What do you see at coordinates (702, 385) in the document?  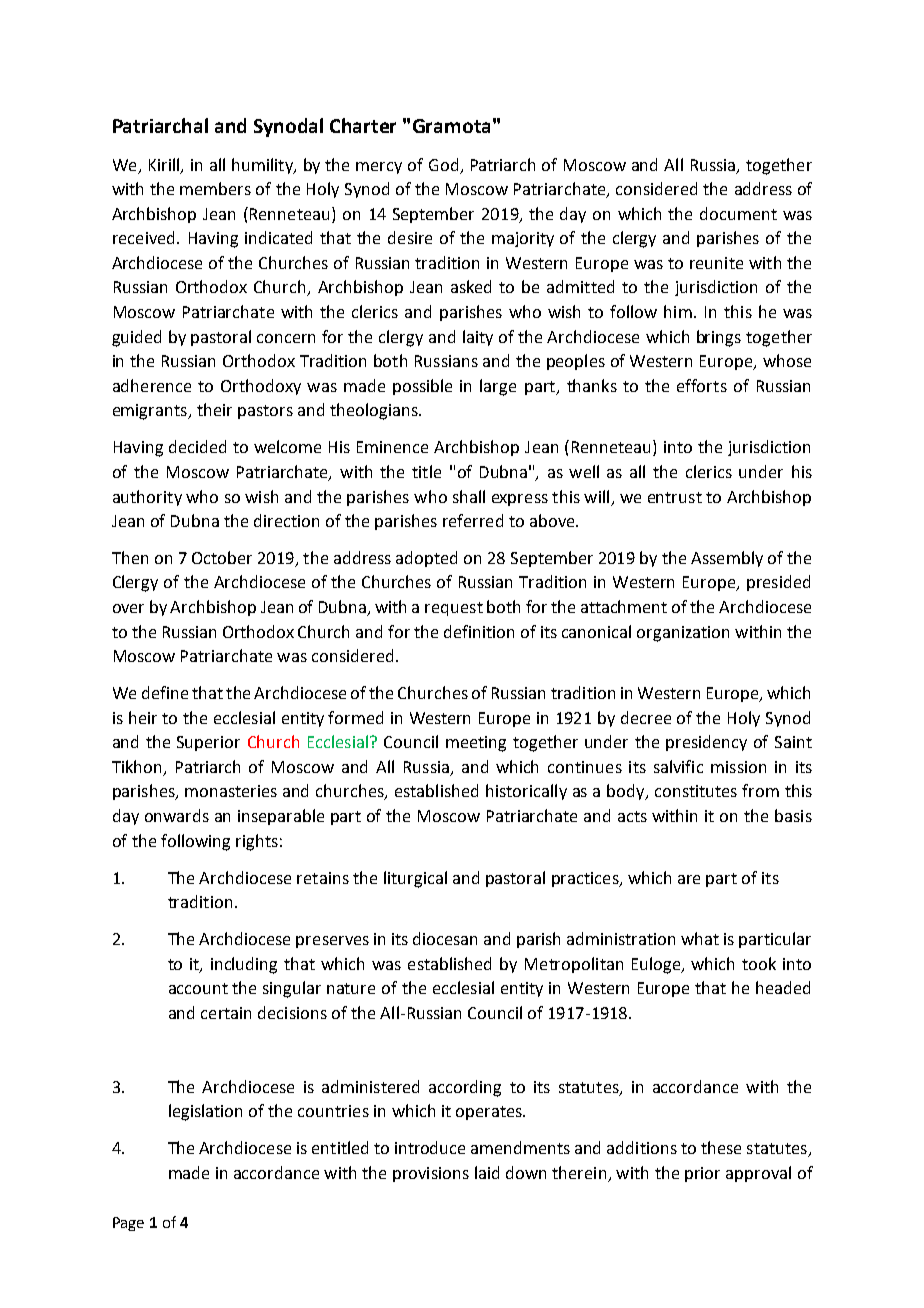 I see `efforts` at bounding box center [702, 385].
